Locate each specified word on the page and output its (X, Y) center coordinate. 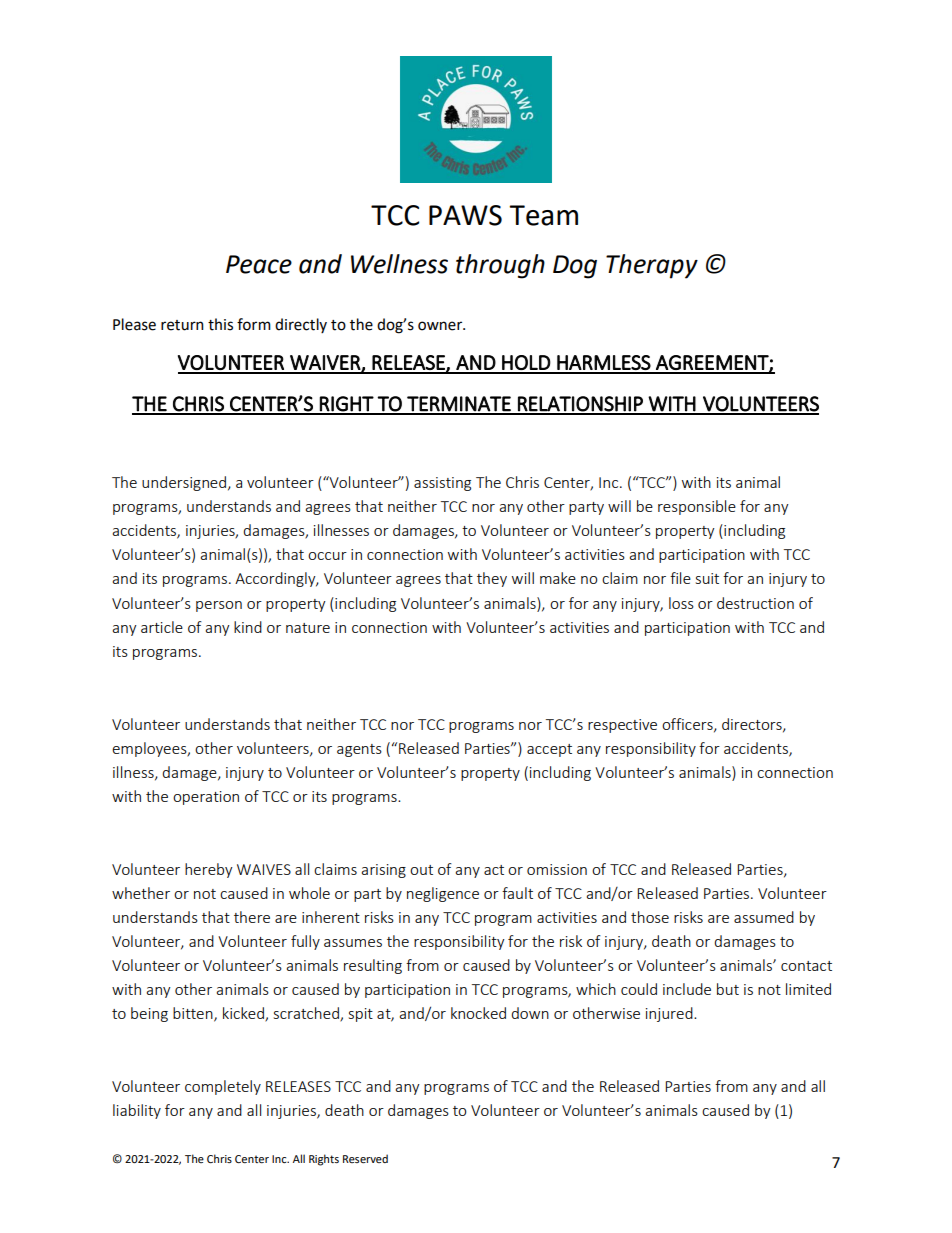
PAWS (465, 215)
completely (223, 1087)
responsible (697, 507)
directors (753, 725)
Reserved (365, 1158)
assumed (764, 917)
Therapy (652, 266)
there (252, 917)
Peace (259, 264)
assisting (442, 484)
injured (670, 1014)
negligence (443, 894)
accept (549, 750)
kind (248, 627)
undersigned (184, 483)
